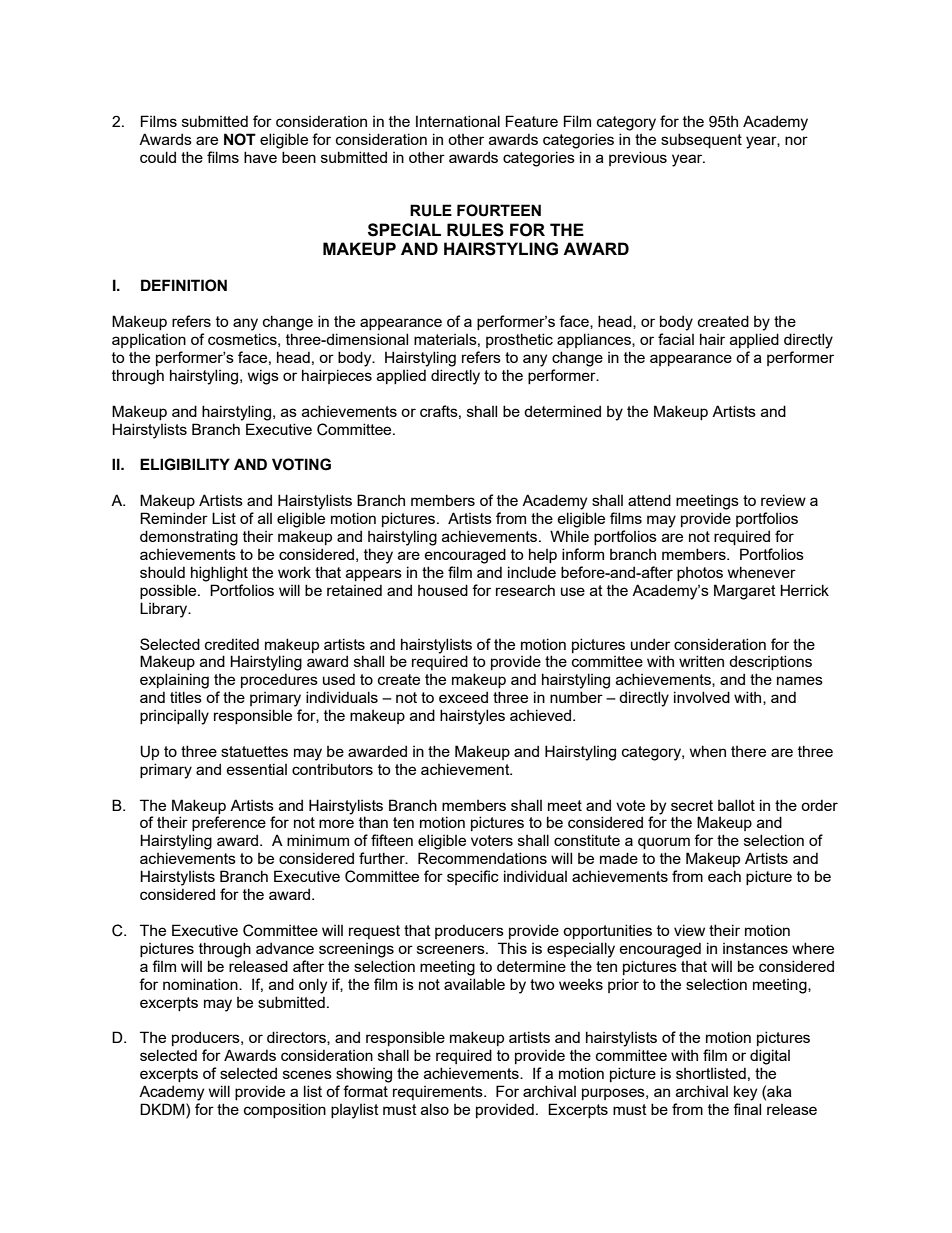  I want to click on attend, so click(649, 500).
